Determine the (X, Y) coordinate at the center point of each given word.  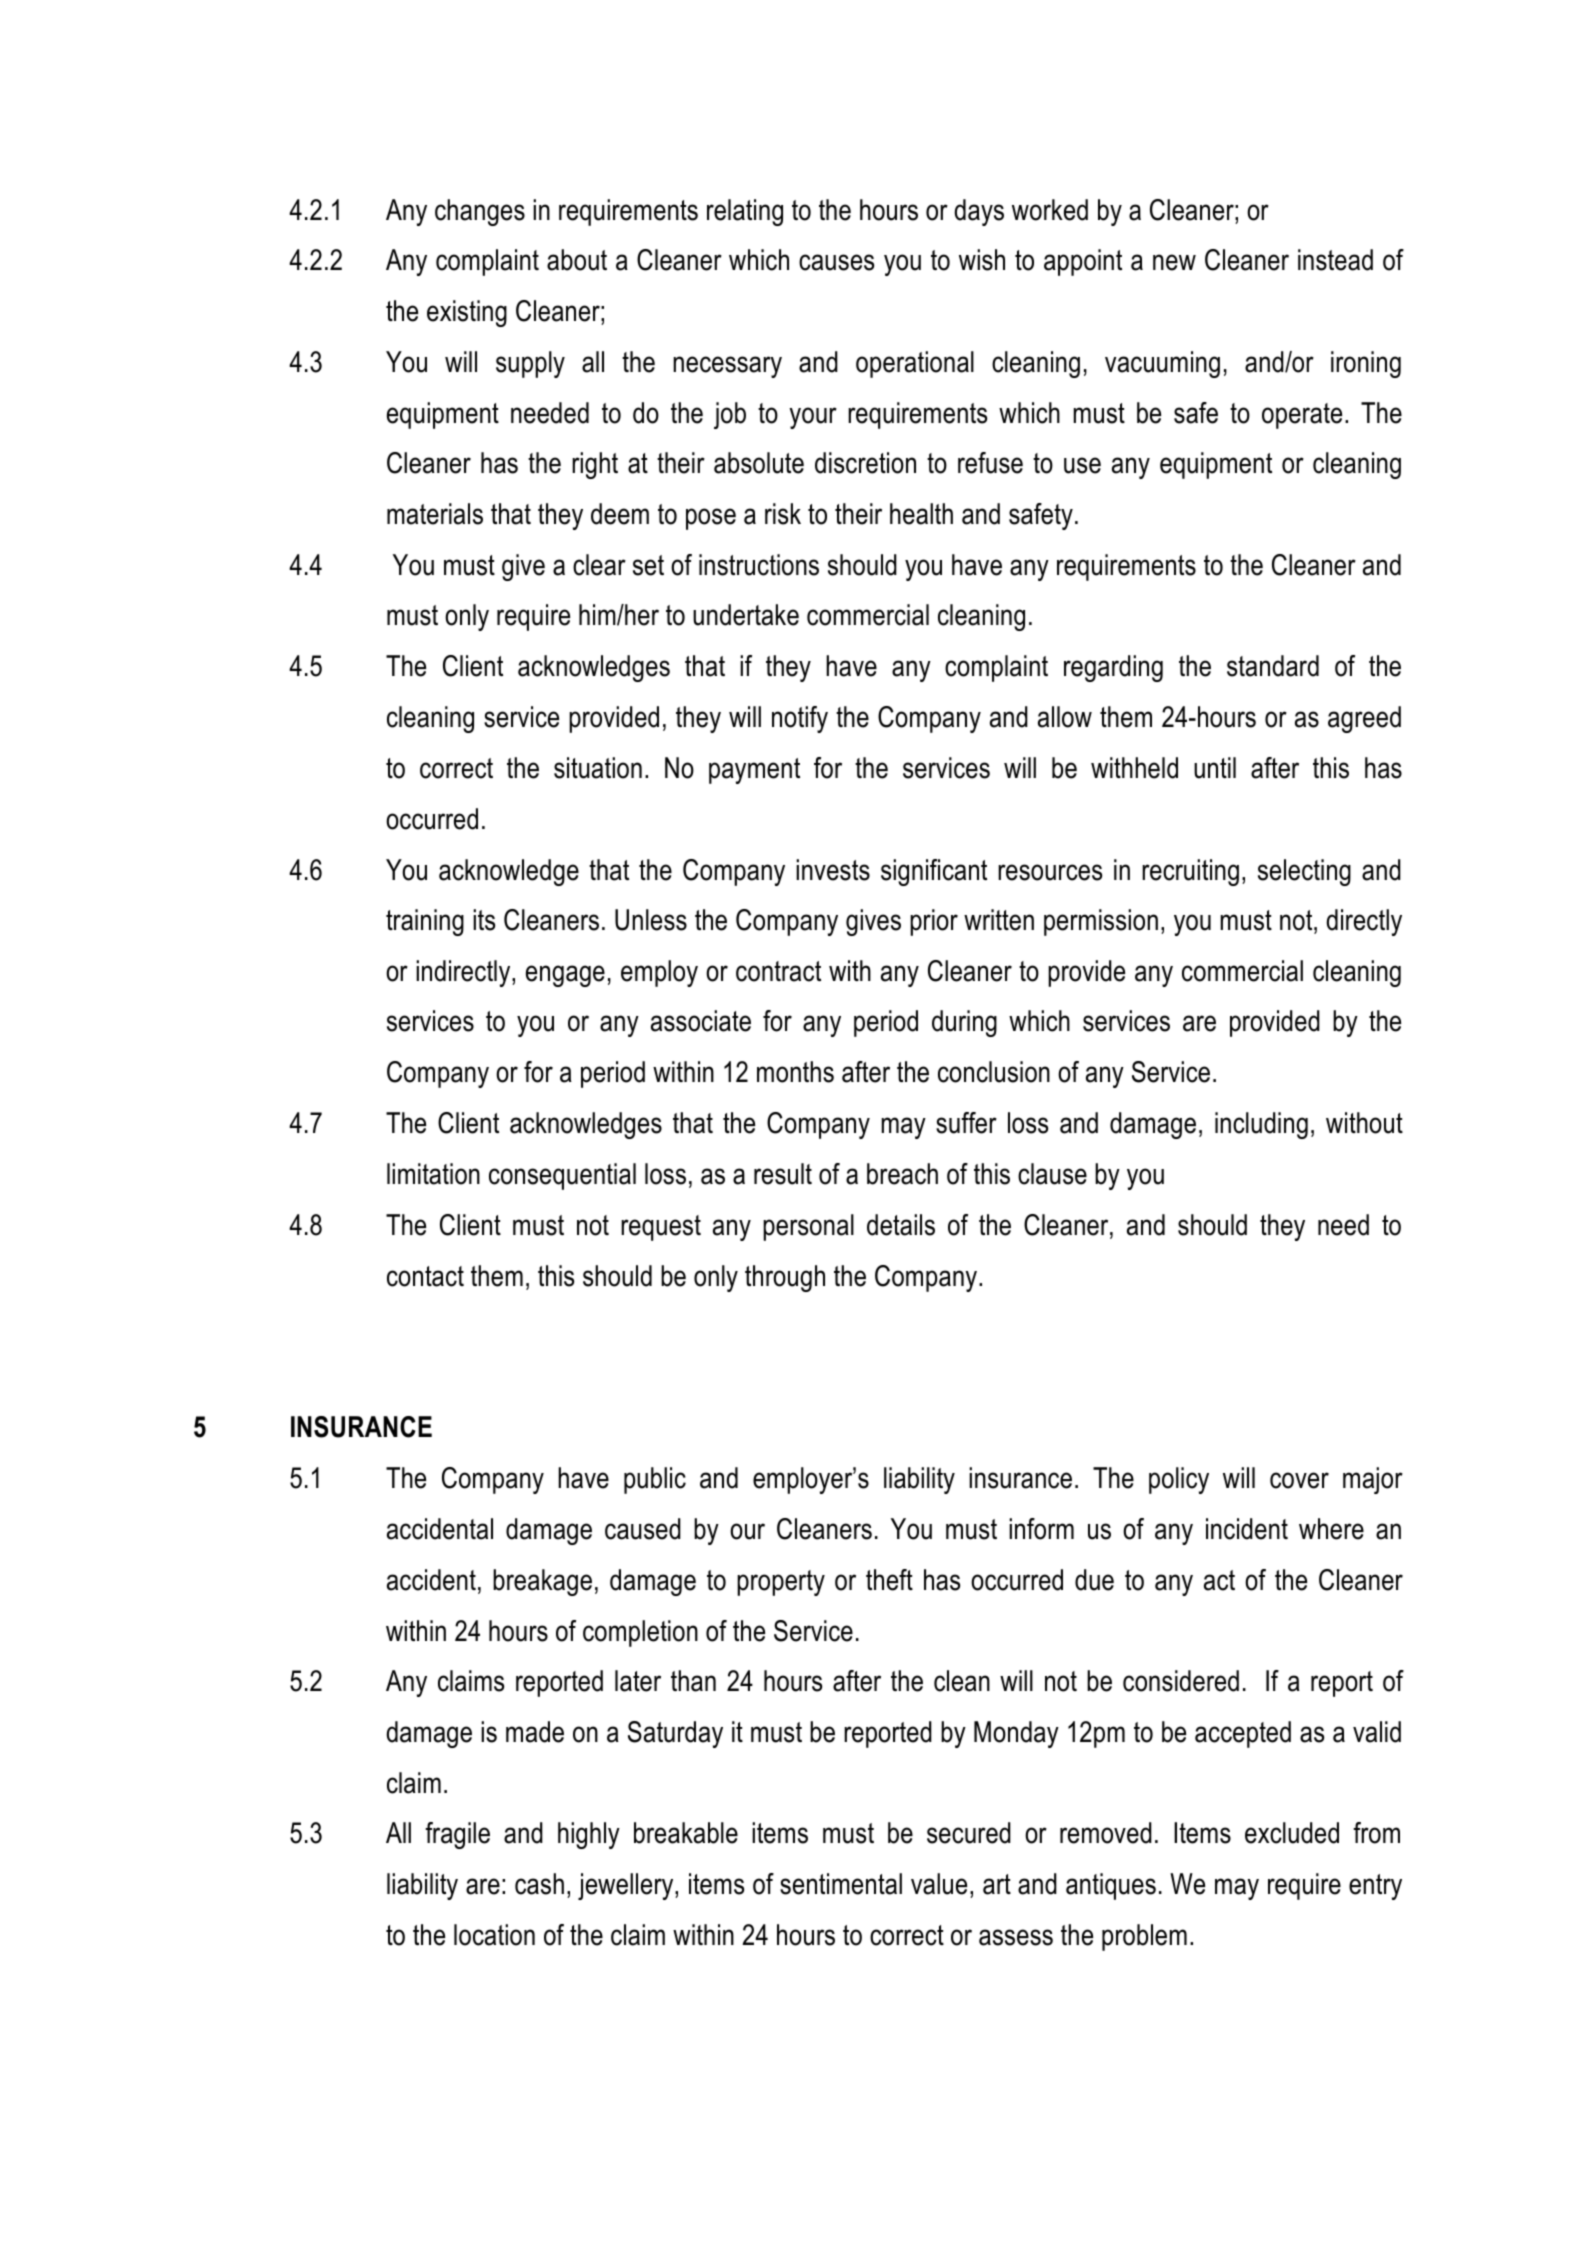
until (1215, 768)
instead (1335, 260)
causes (836, 262)
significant (934, 872)
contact (425, 1276)
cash (539, 1884)
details (901, 1225)
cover (1299, 1480)
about (577, 260)
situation (598, 768)
